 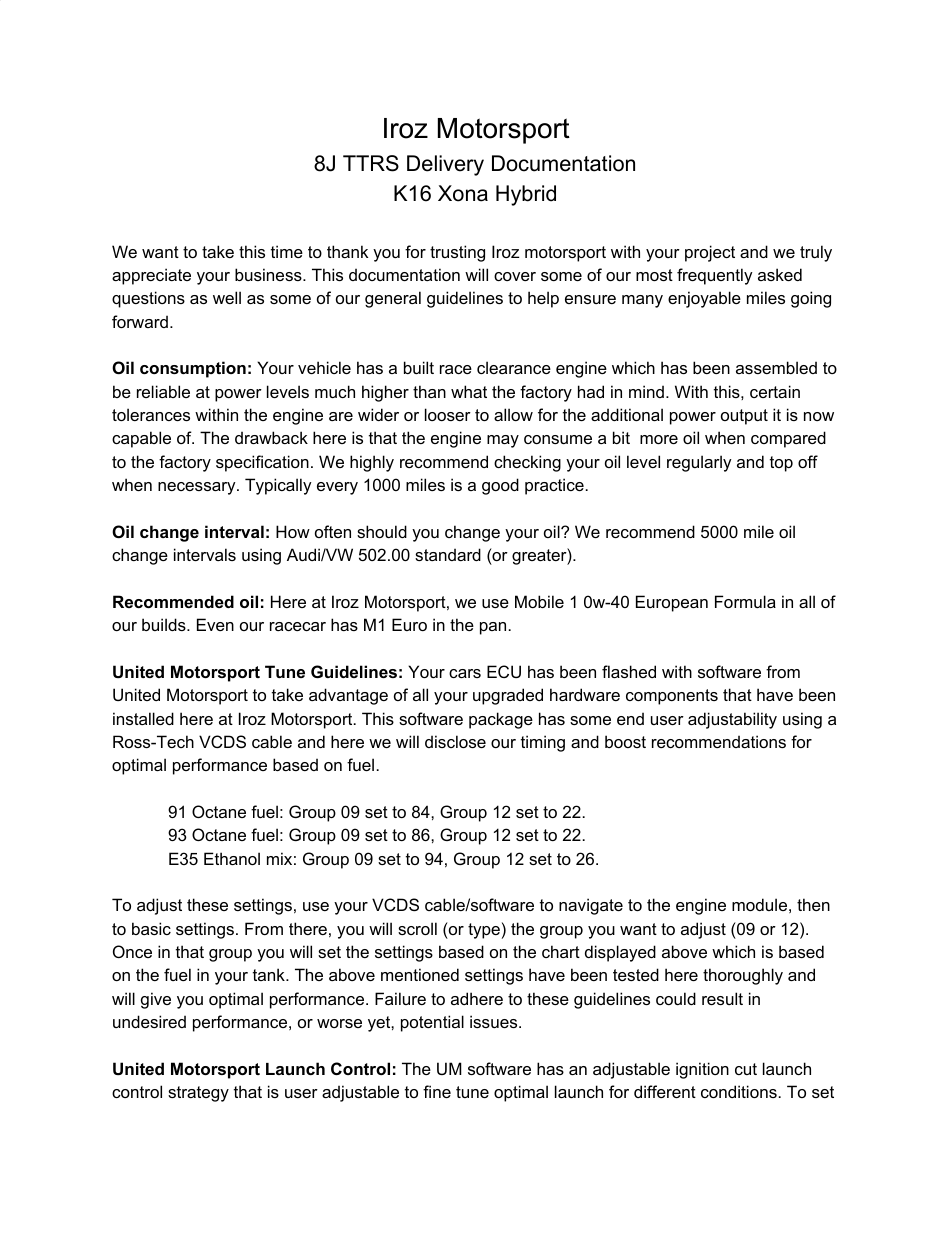 What do you see at coordinates (215, 624) in the image?
I see `Even` at bounding box center [215, 624].
